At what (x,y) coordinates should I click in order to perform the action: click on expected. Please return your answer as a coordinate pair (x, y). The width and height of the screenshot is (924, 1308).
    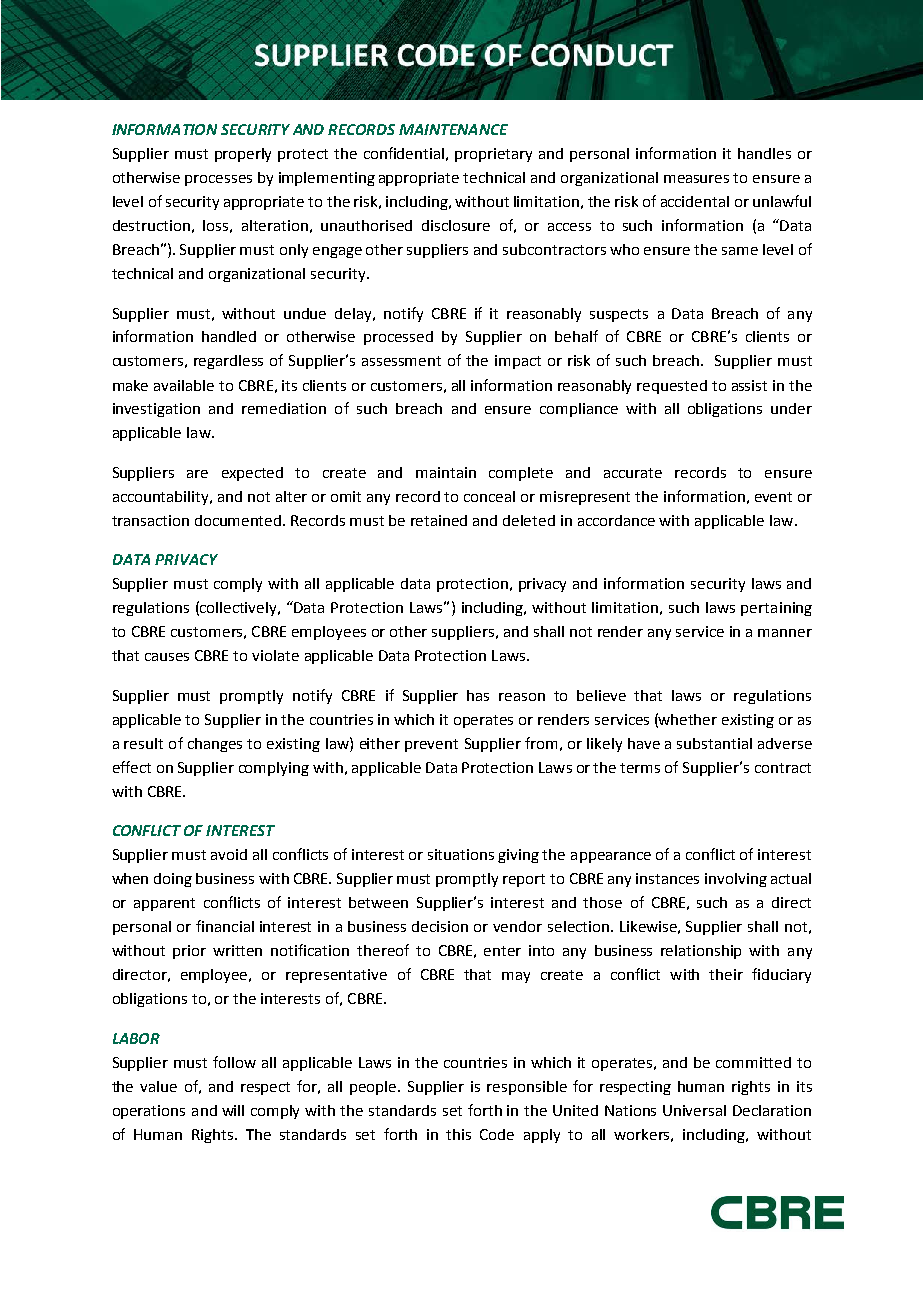
    Looking at the image, I should click on (252, 474).
